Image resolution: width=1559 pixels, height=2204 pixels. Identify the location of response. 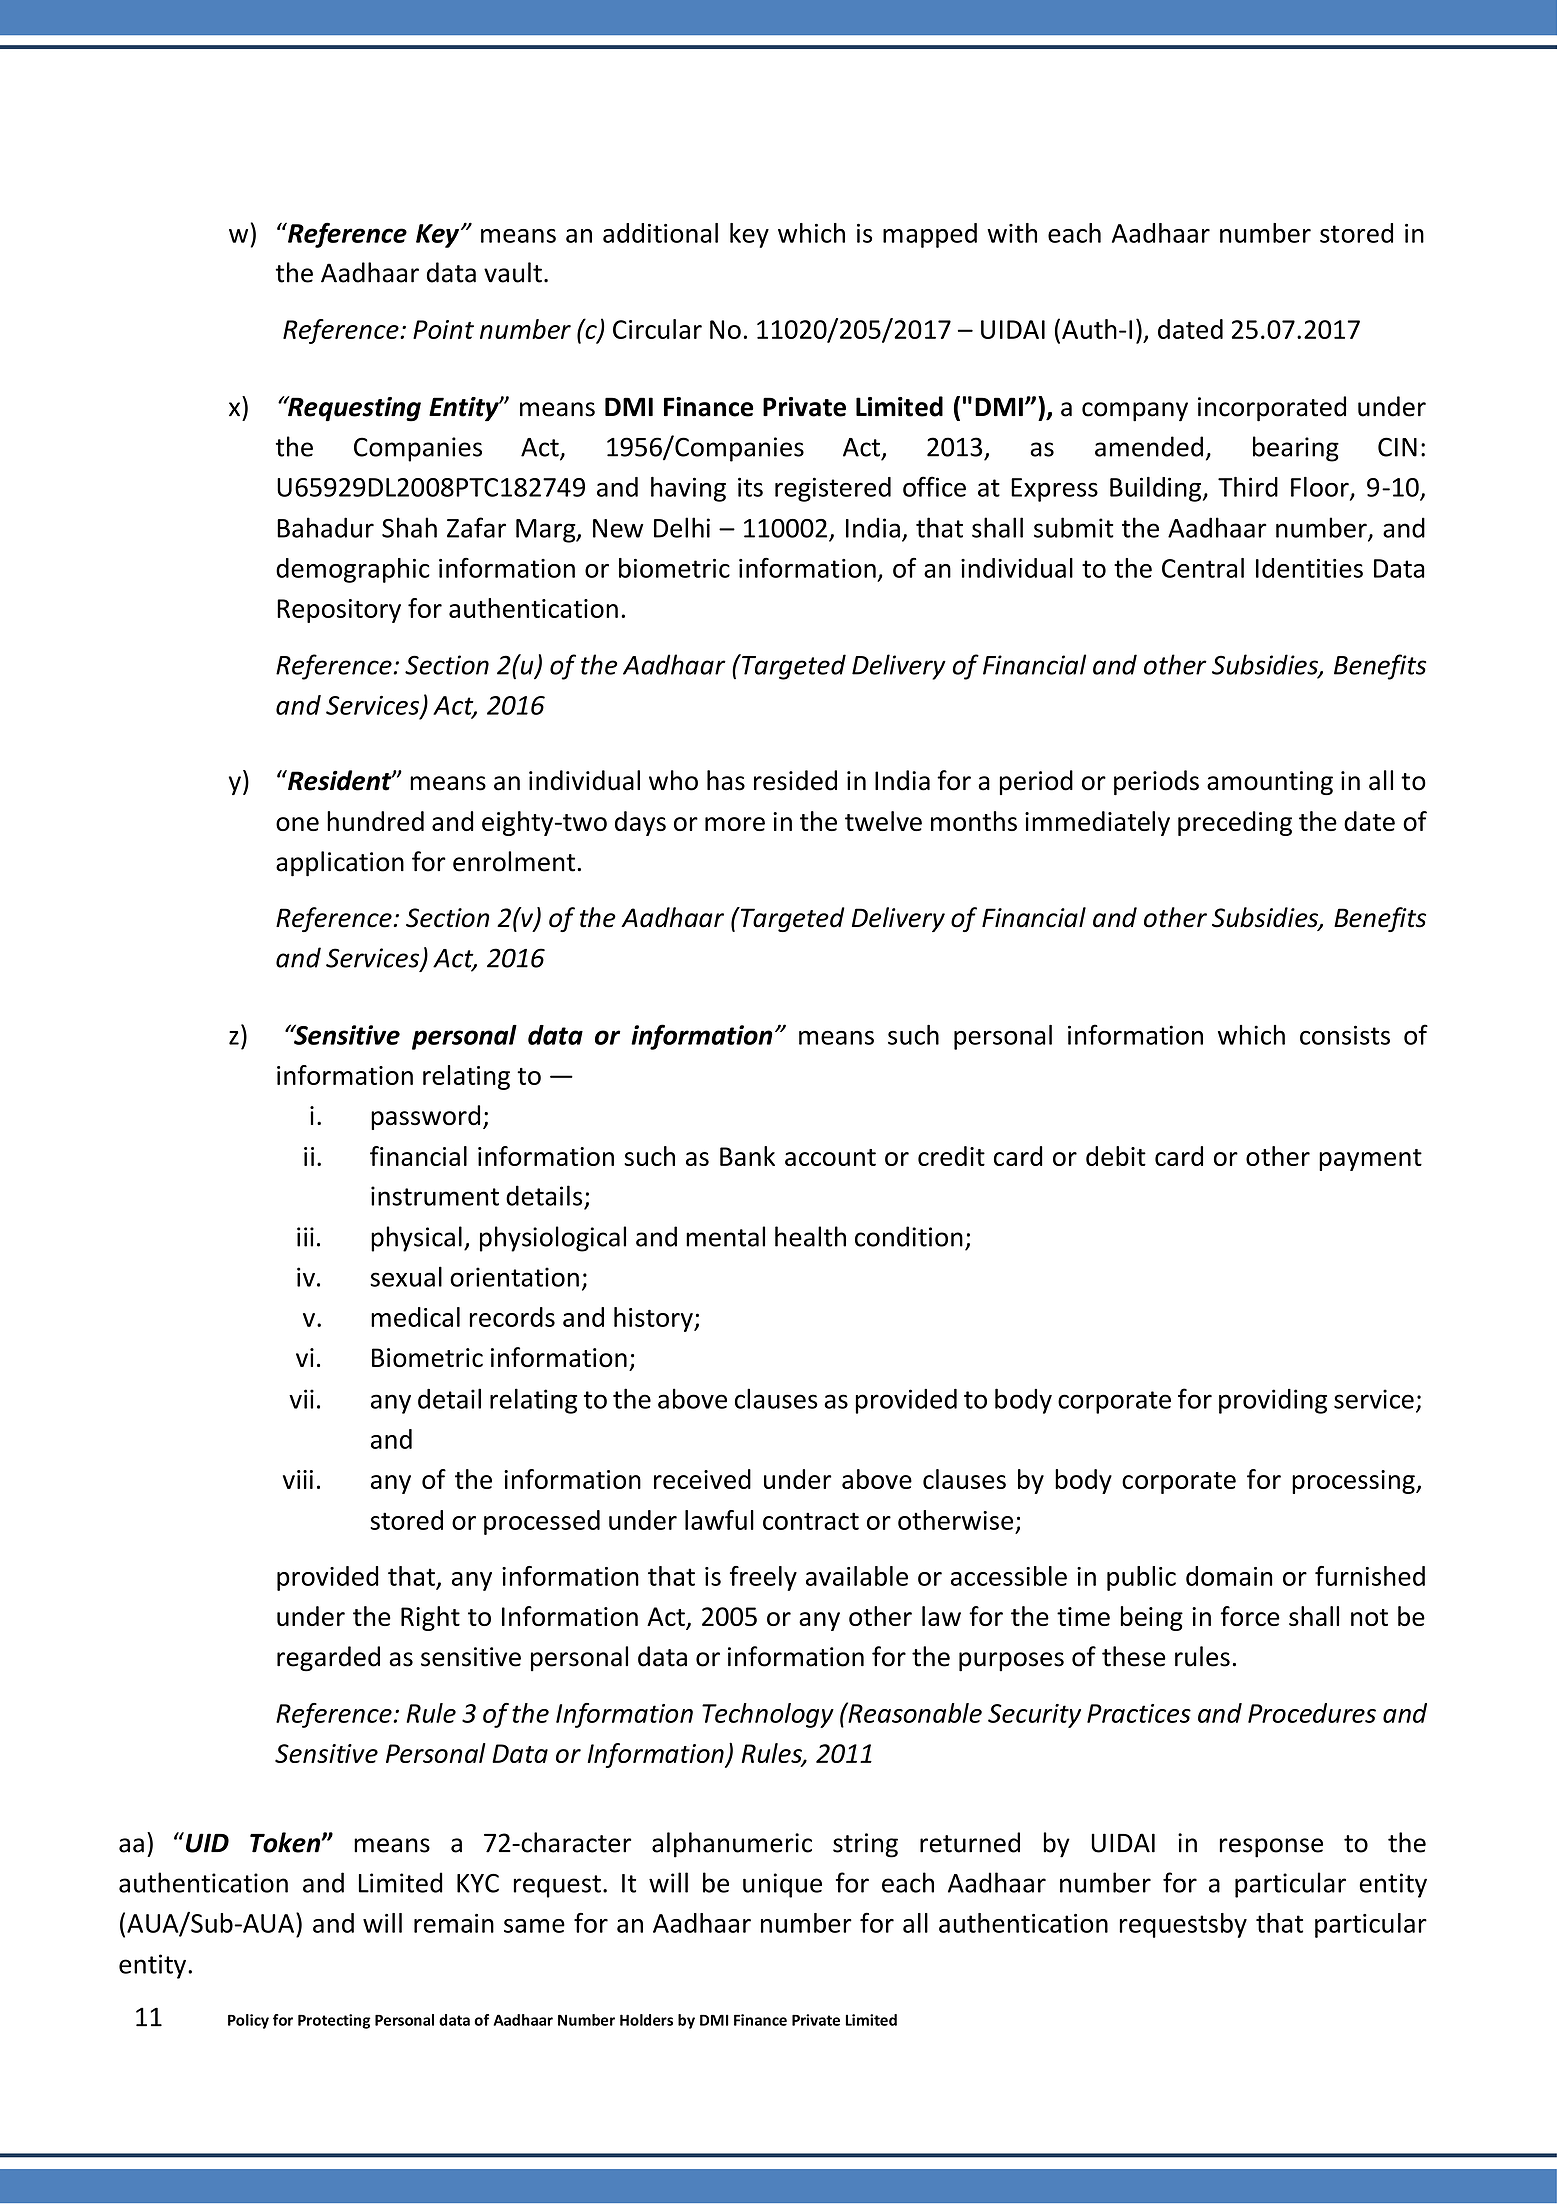
(1271, 1848).
